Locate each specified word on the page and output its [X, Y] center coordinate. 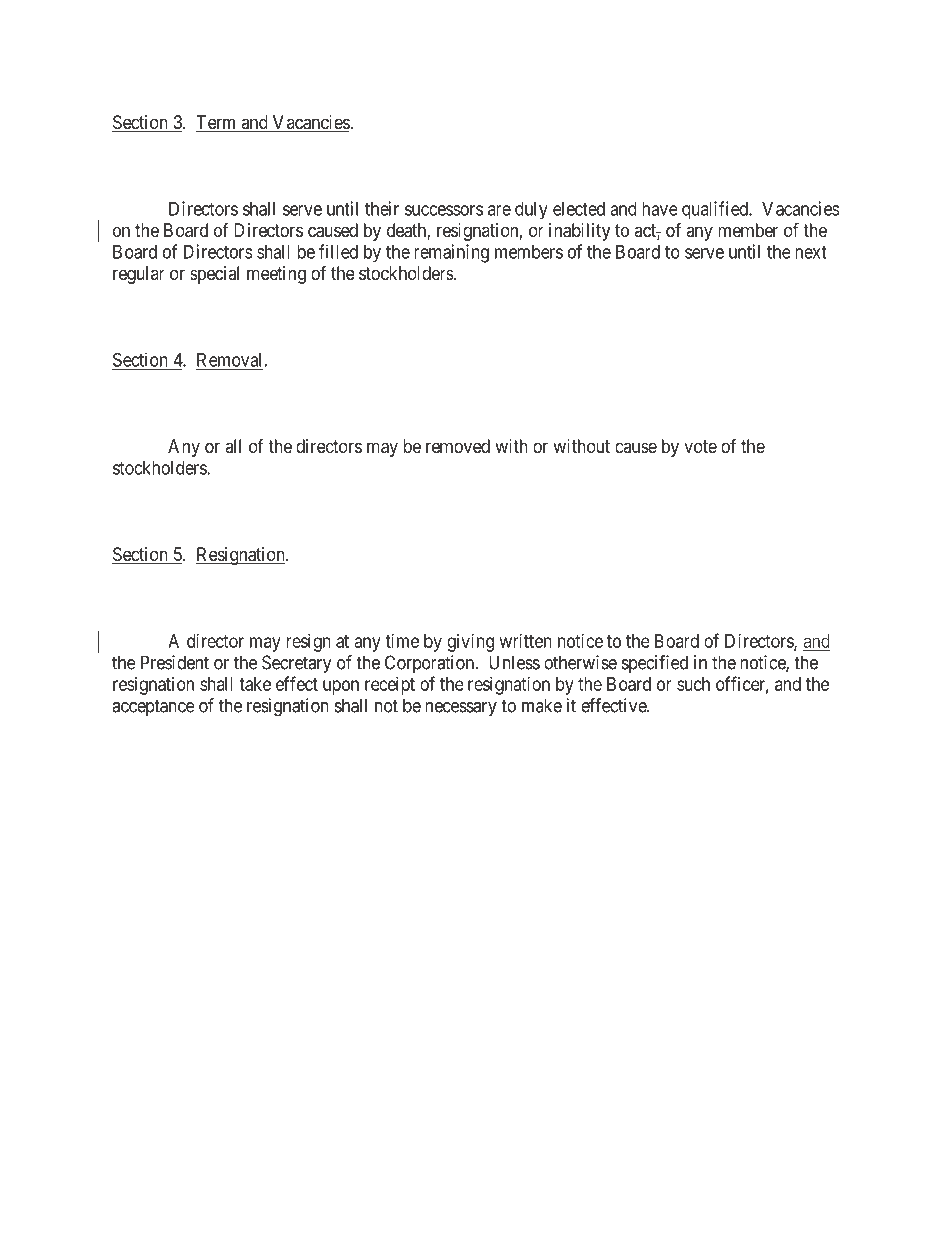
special [214, 275]
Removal [229, 361]
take [255, 684]
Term [217, 123]
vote [700, 446]
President [175, 662]
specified [655, 664]
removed [458, 446]
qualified [716, 210]
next [811, 252]
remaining [451, 253]
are [499, 210]
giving [470, 643]
